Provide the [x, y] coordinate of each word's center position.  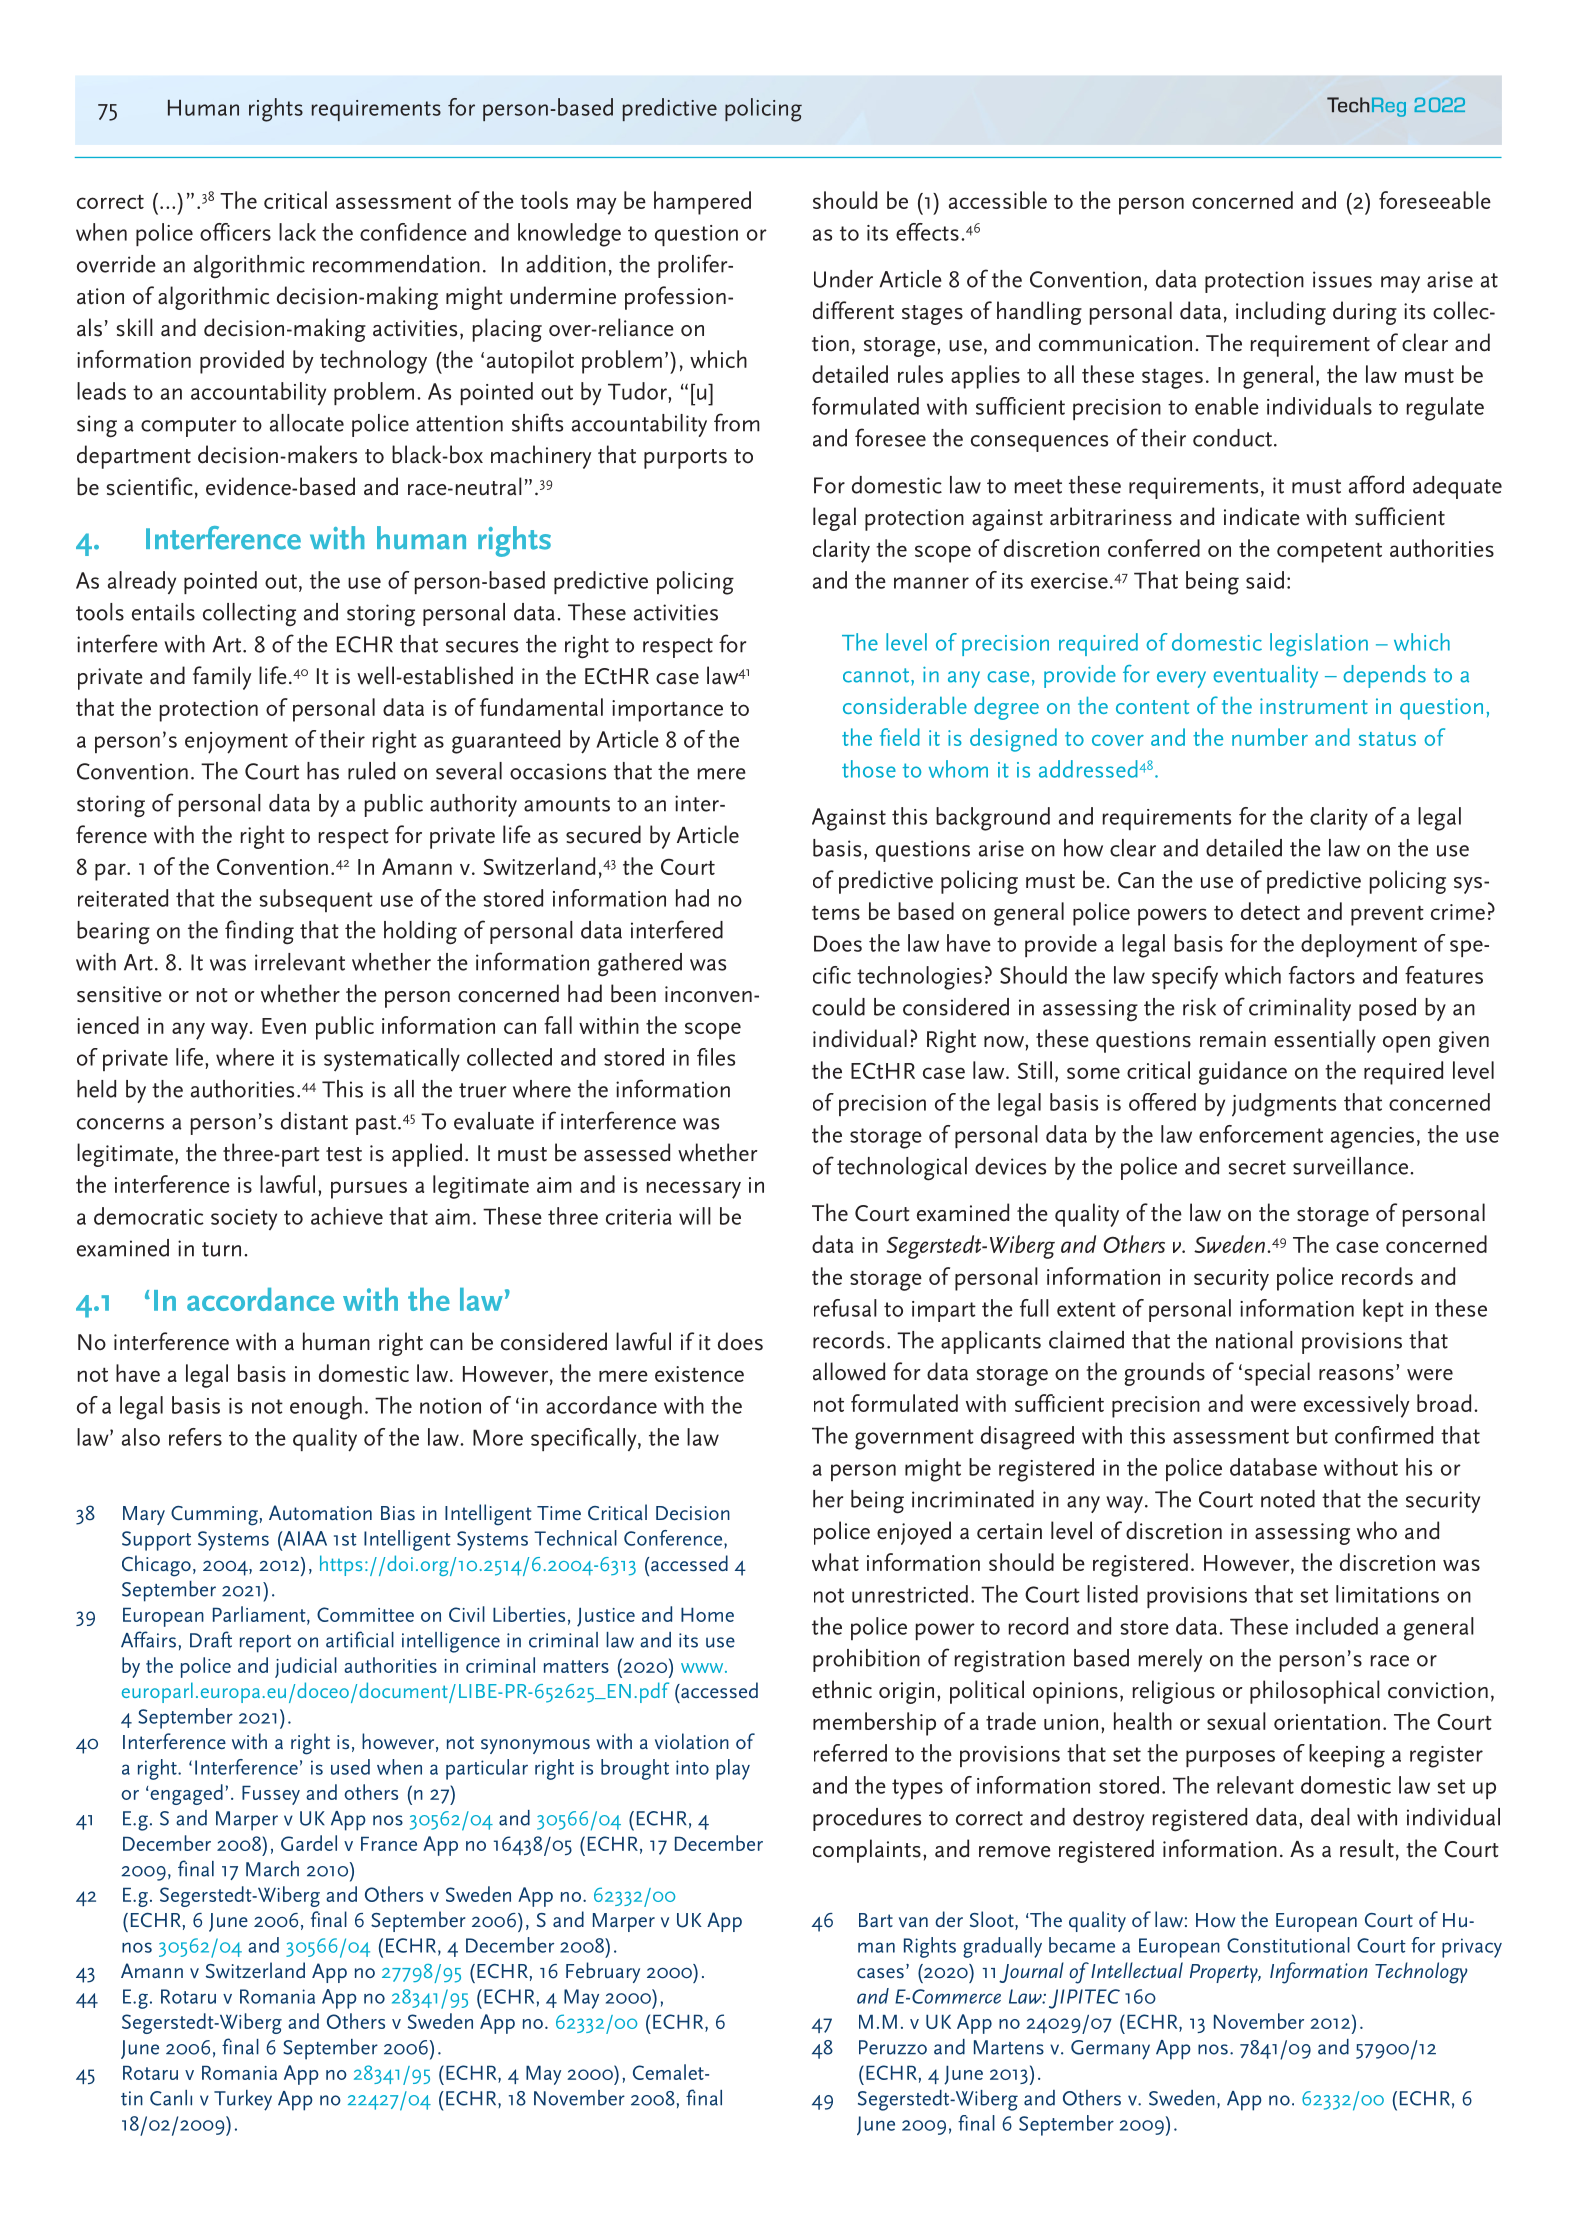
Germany [1110, 2050]
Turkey [243, 2100]
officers [235, 232]
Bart [876, 1920]
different [853, 310]
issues [1342, 279]
